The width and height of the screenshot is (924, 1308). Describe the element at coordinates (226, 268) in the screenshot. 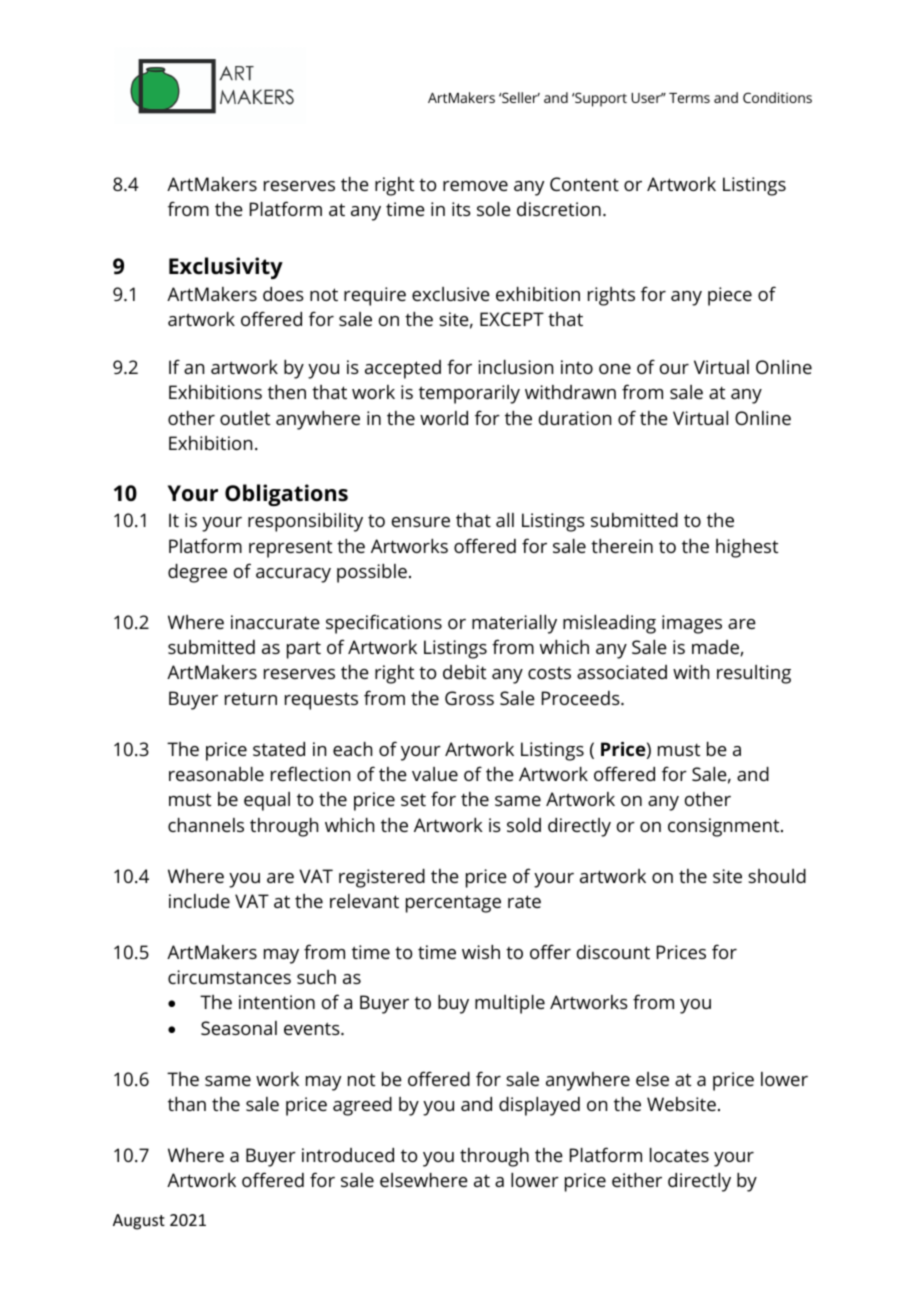

I see `Exclusivity` at that location.
